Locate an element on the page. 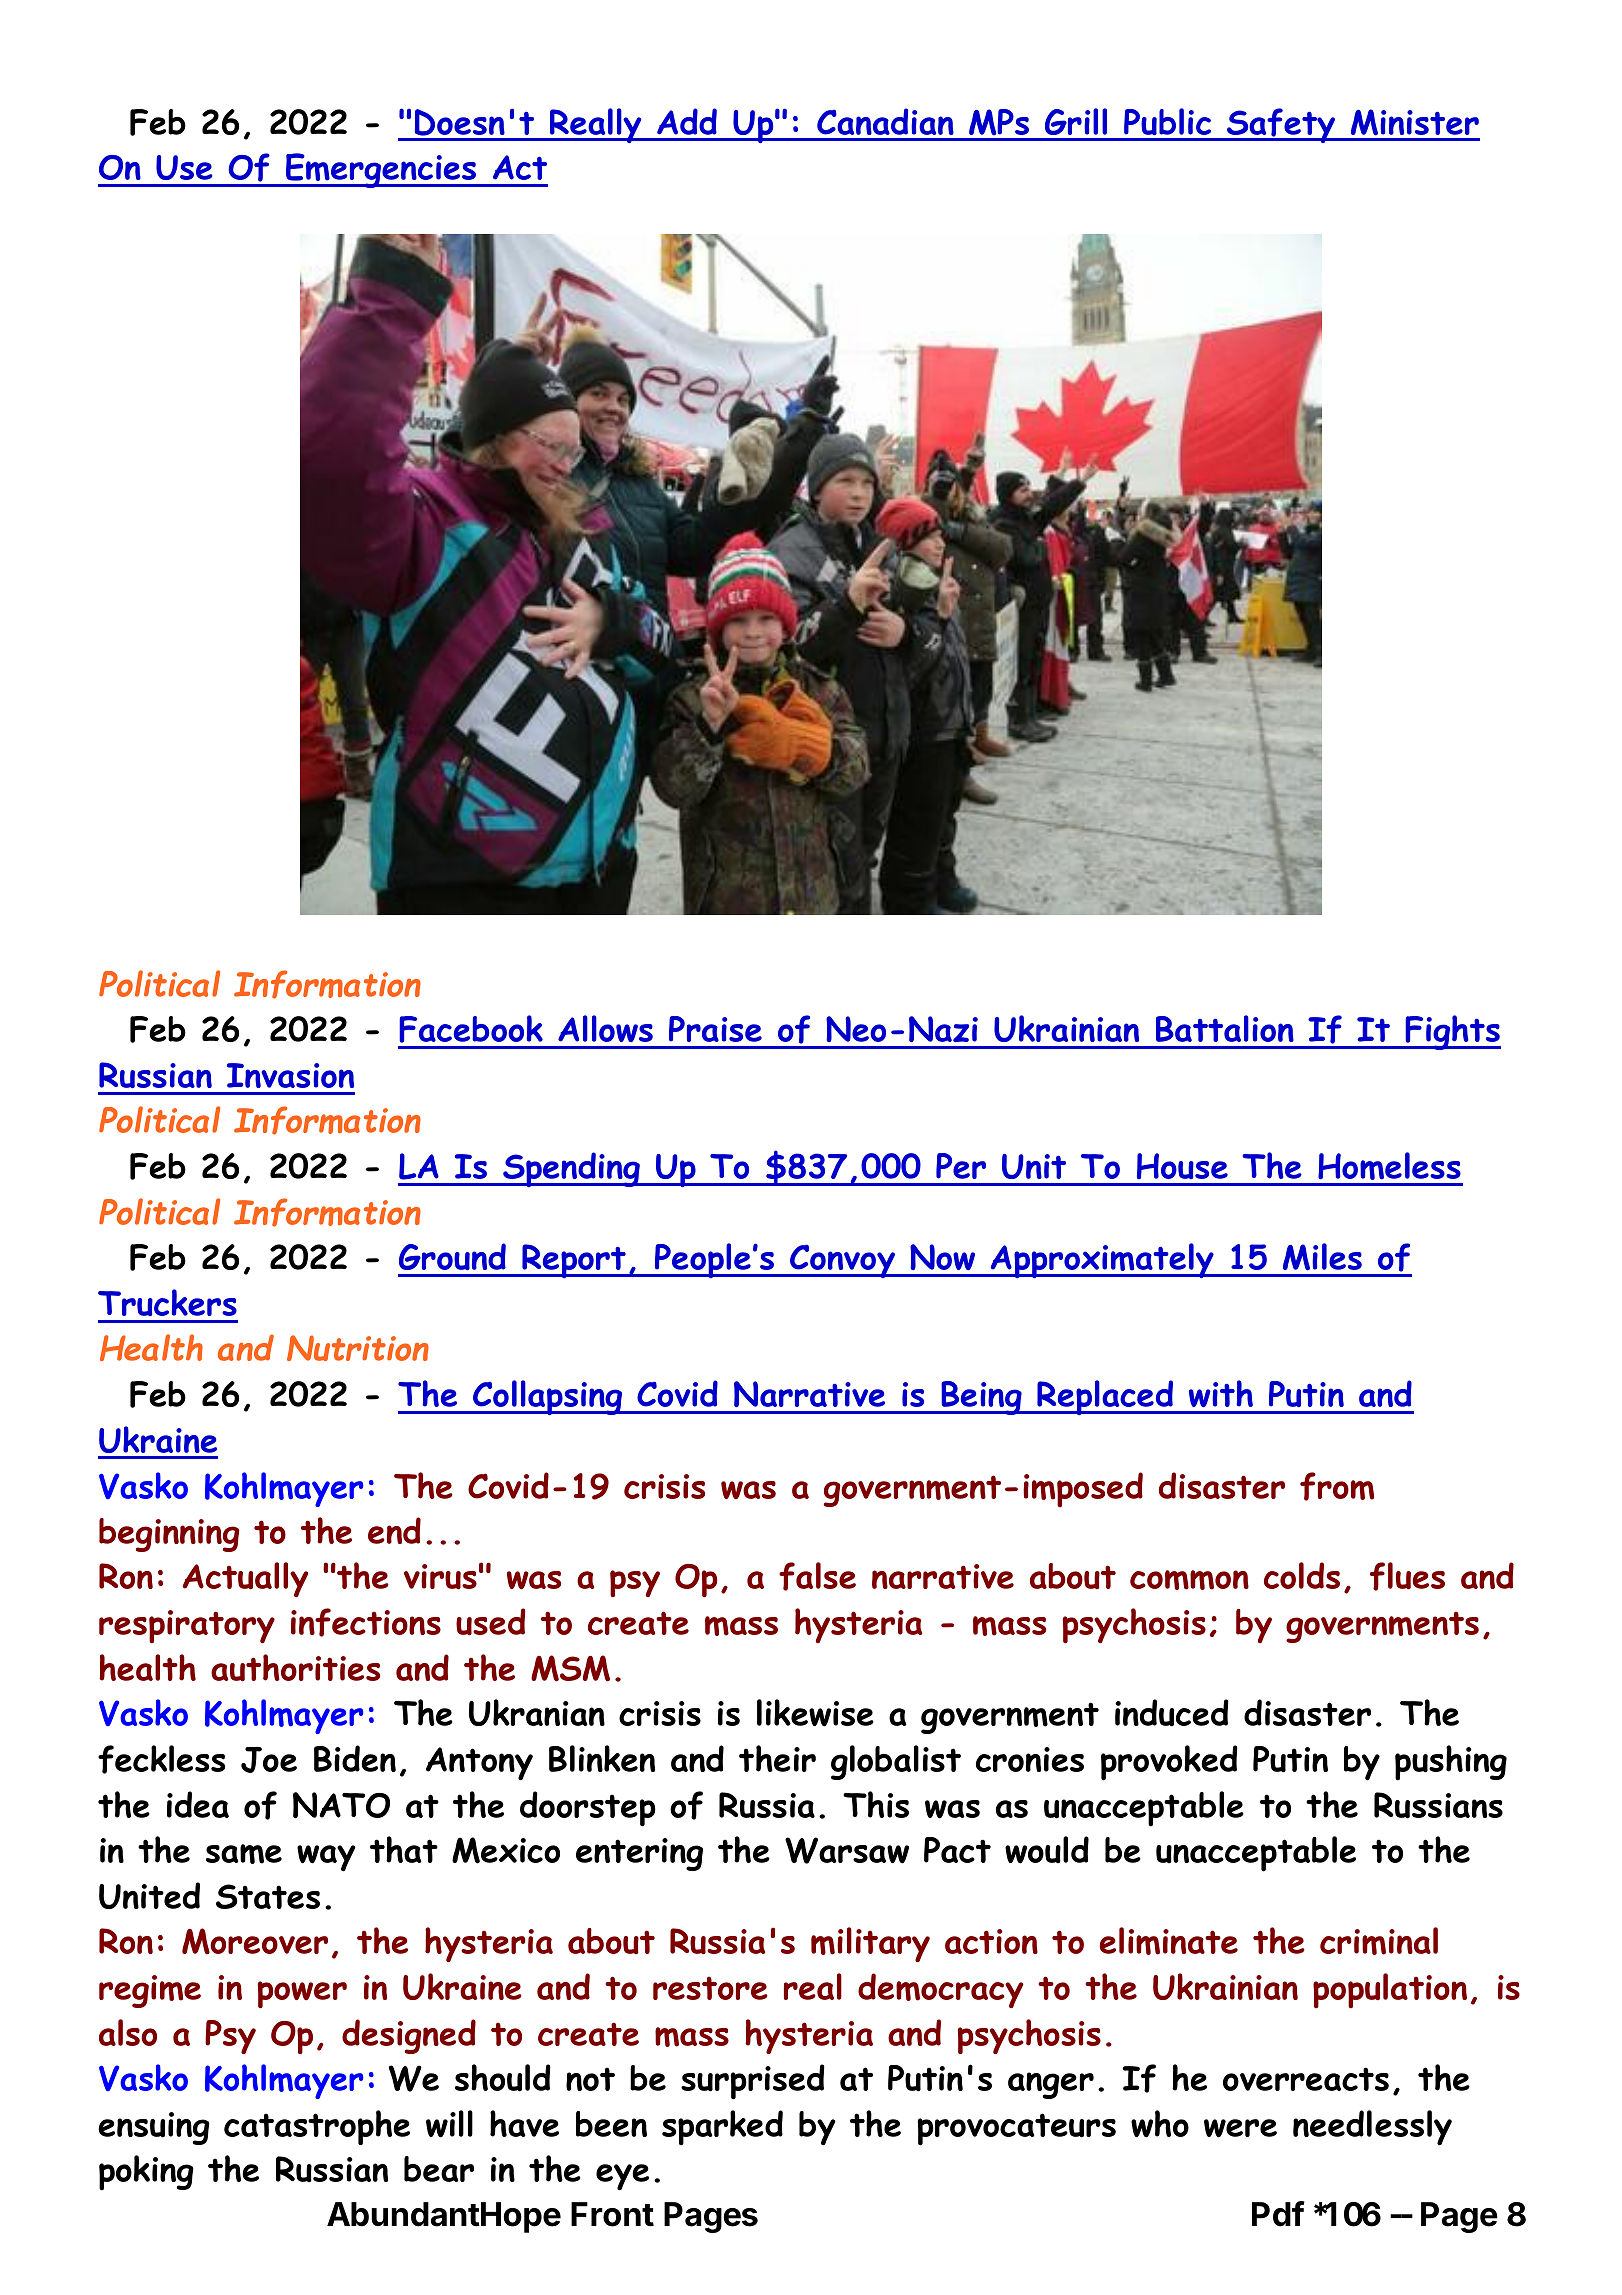 Image resolution: width=1622 pixels, height=2295 pixels. Add is located at coordinates (687, 121).
